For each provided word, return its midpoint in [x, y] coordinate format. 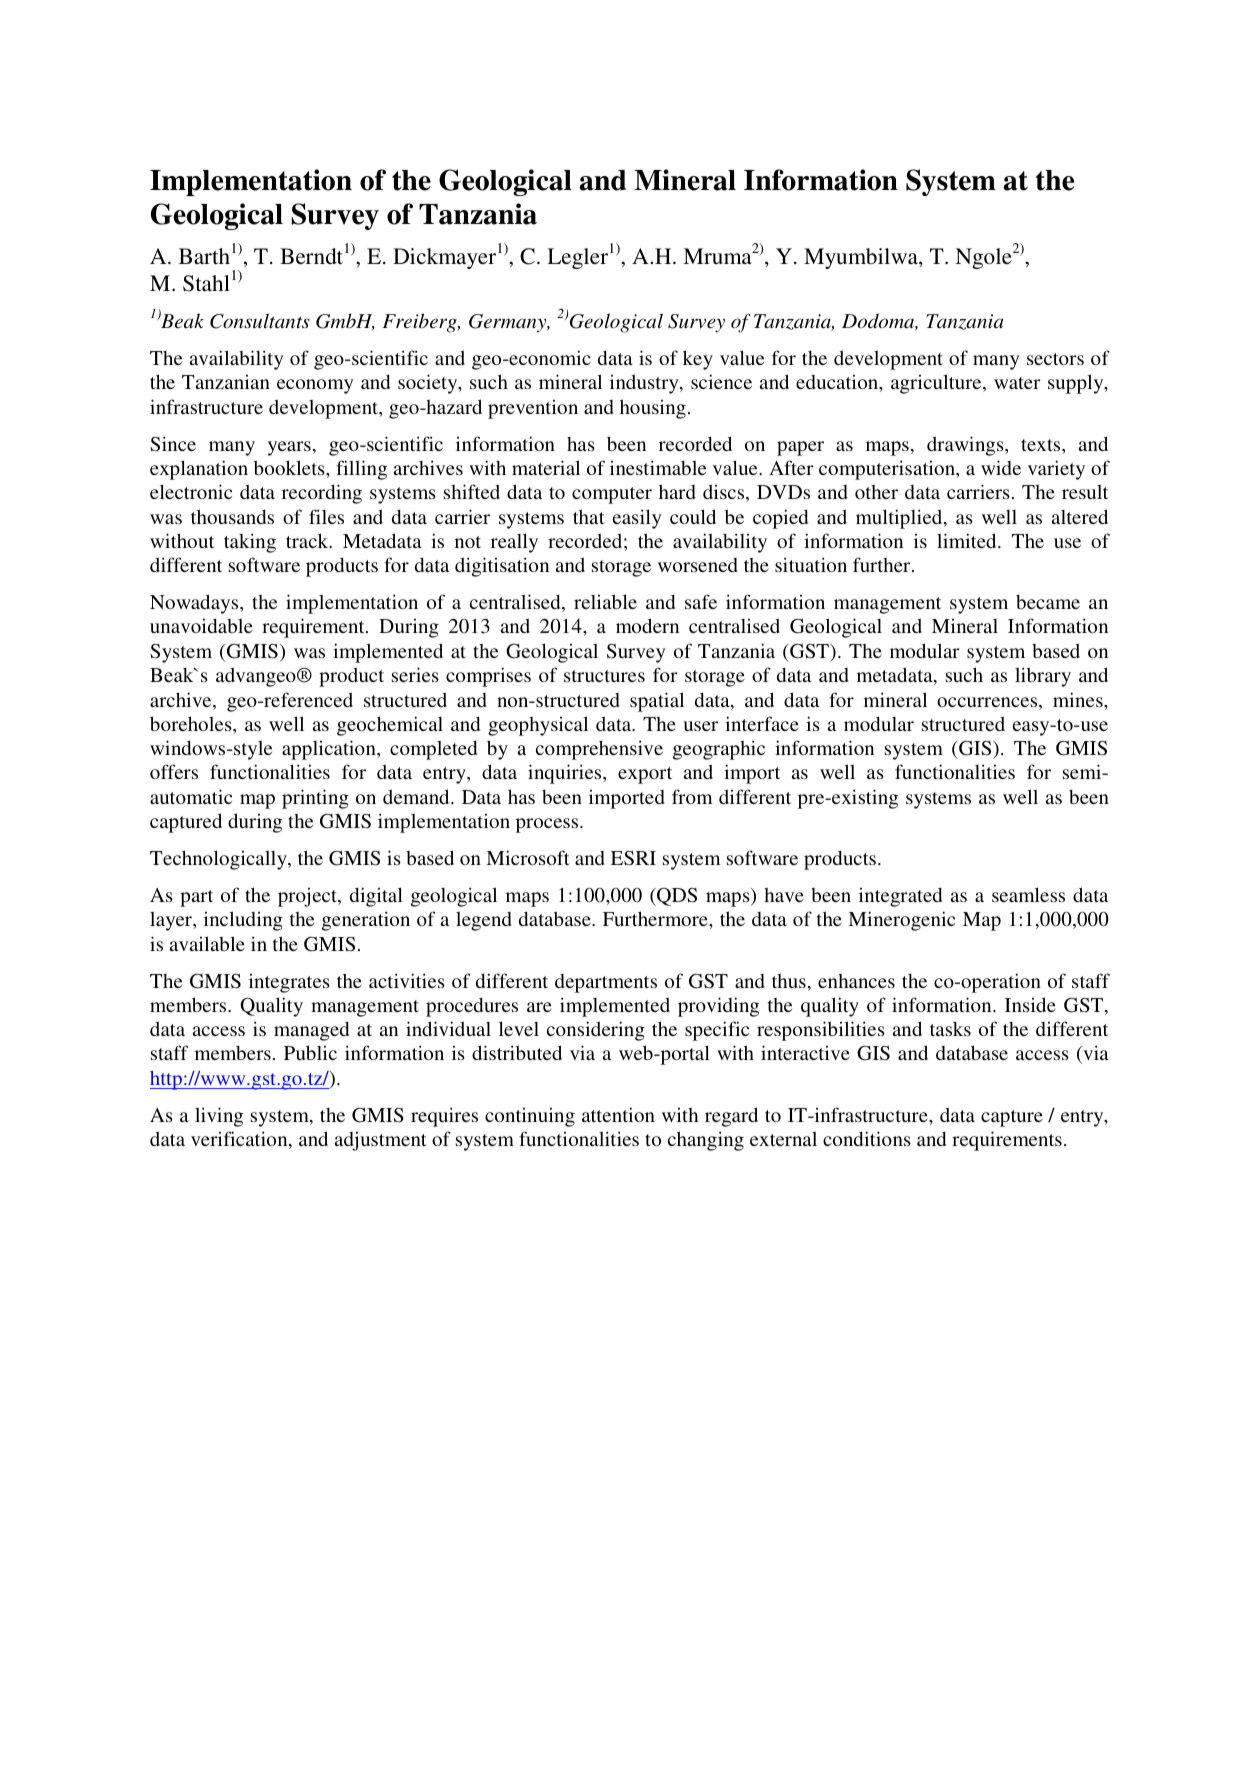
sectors [1055, 359]
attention [618, 1114]
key [698, 360]
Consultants [260, 321]
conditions [867, 1138]
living [219, 1117]
